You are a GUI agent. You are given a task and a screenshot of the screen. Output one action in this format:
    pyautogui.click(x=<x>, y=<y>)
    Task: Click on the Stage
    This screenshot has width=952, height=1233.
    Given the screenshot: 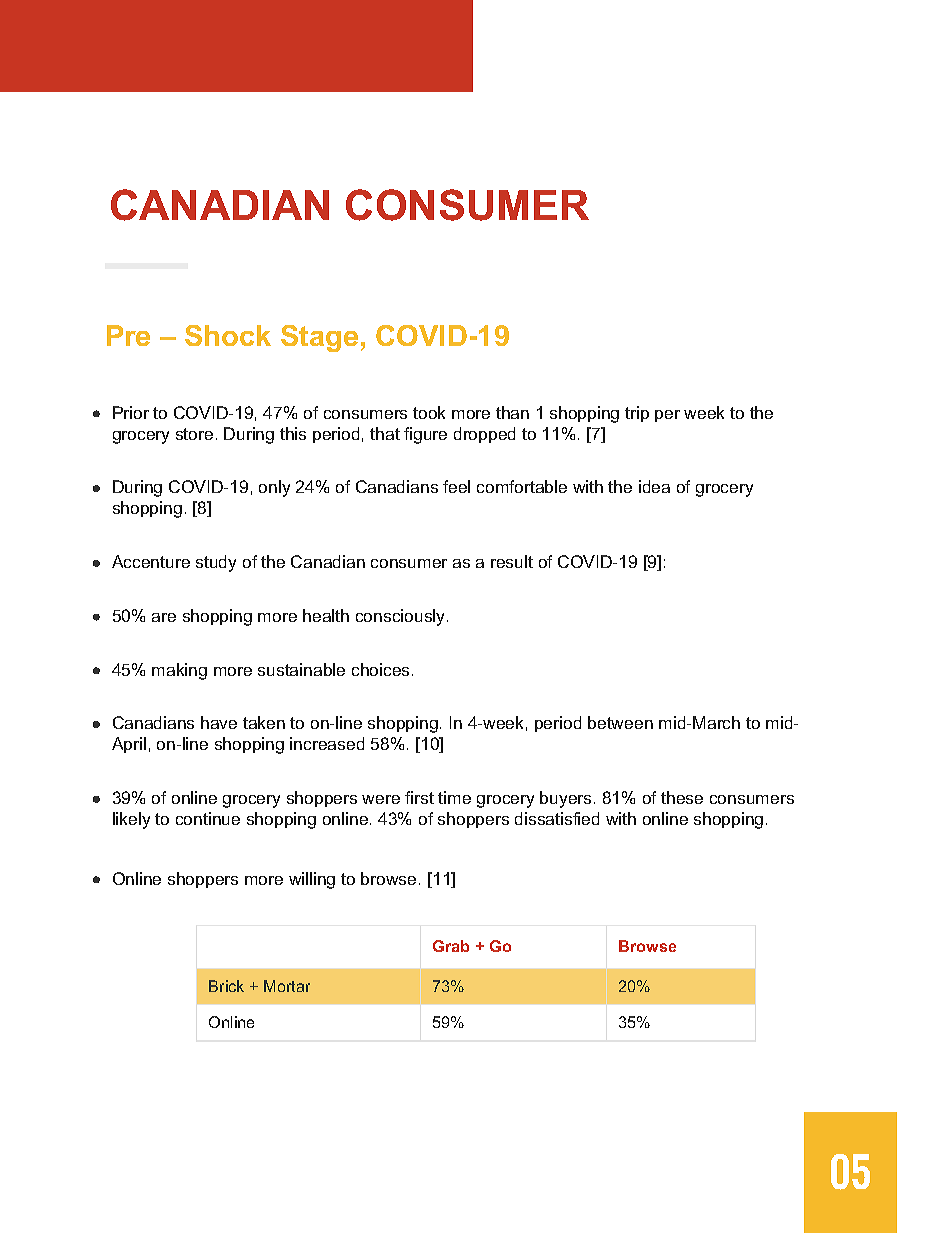 What is the action you would take?
    pyautogui.click(x=319, y=338)
